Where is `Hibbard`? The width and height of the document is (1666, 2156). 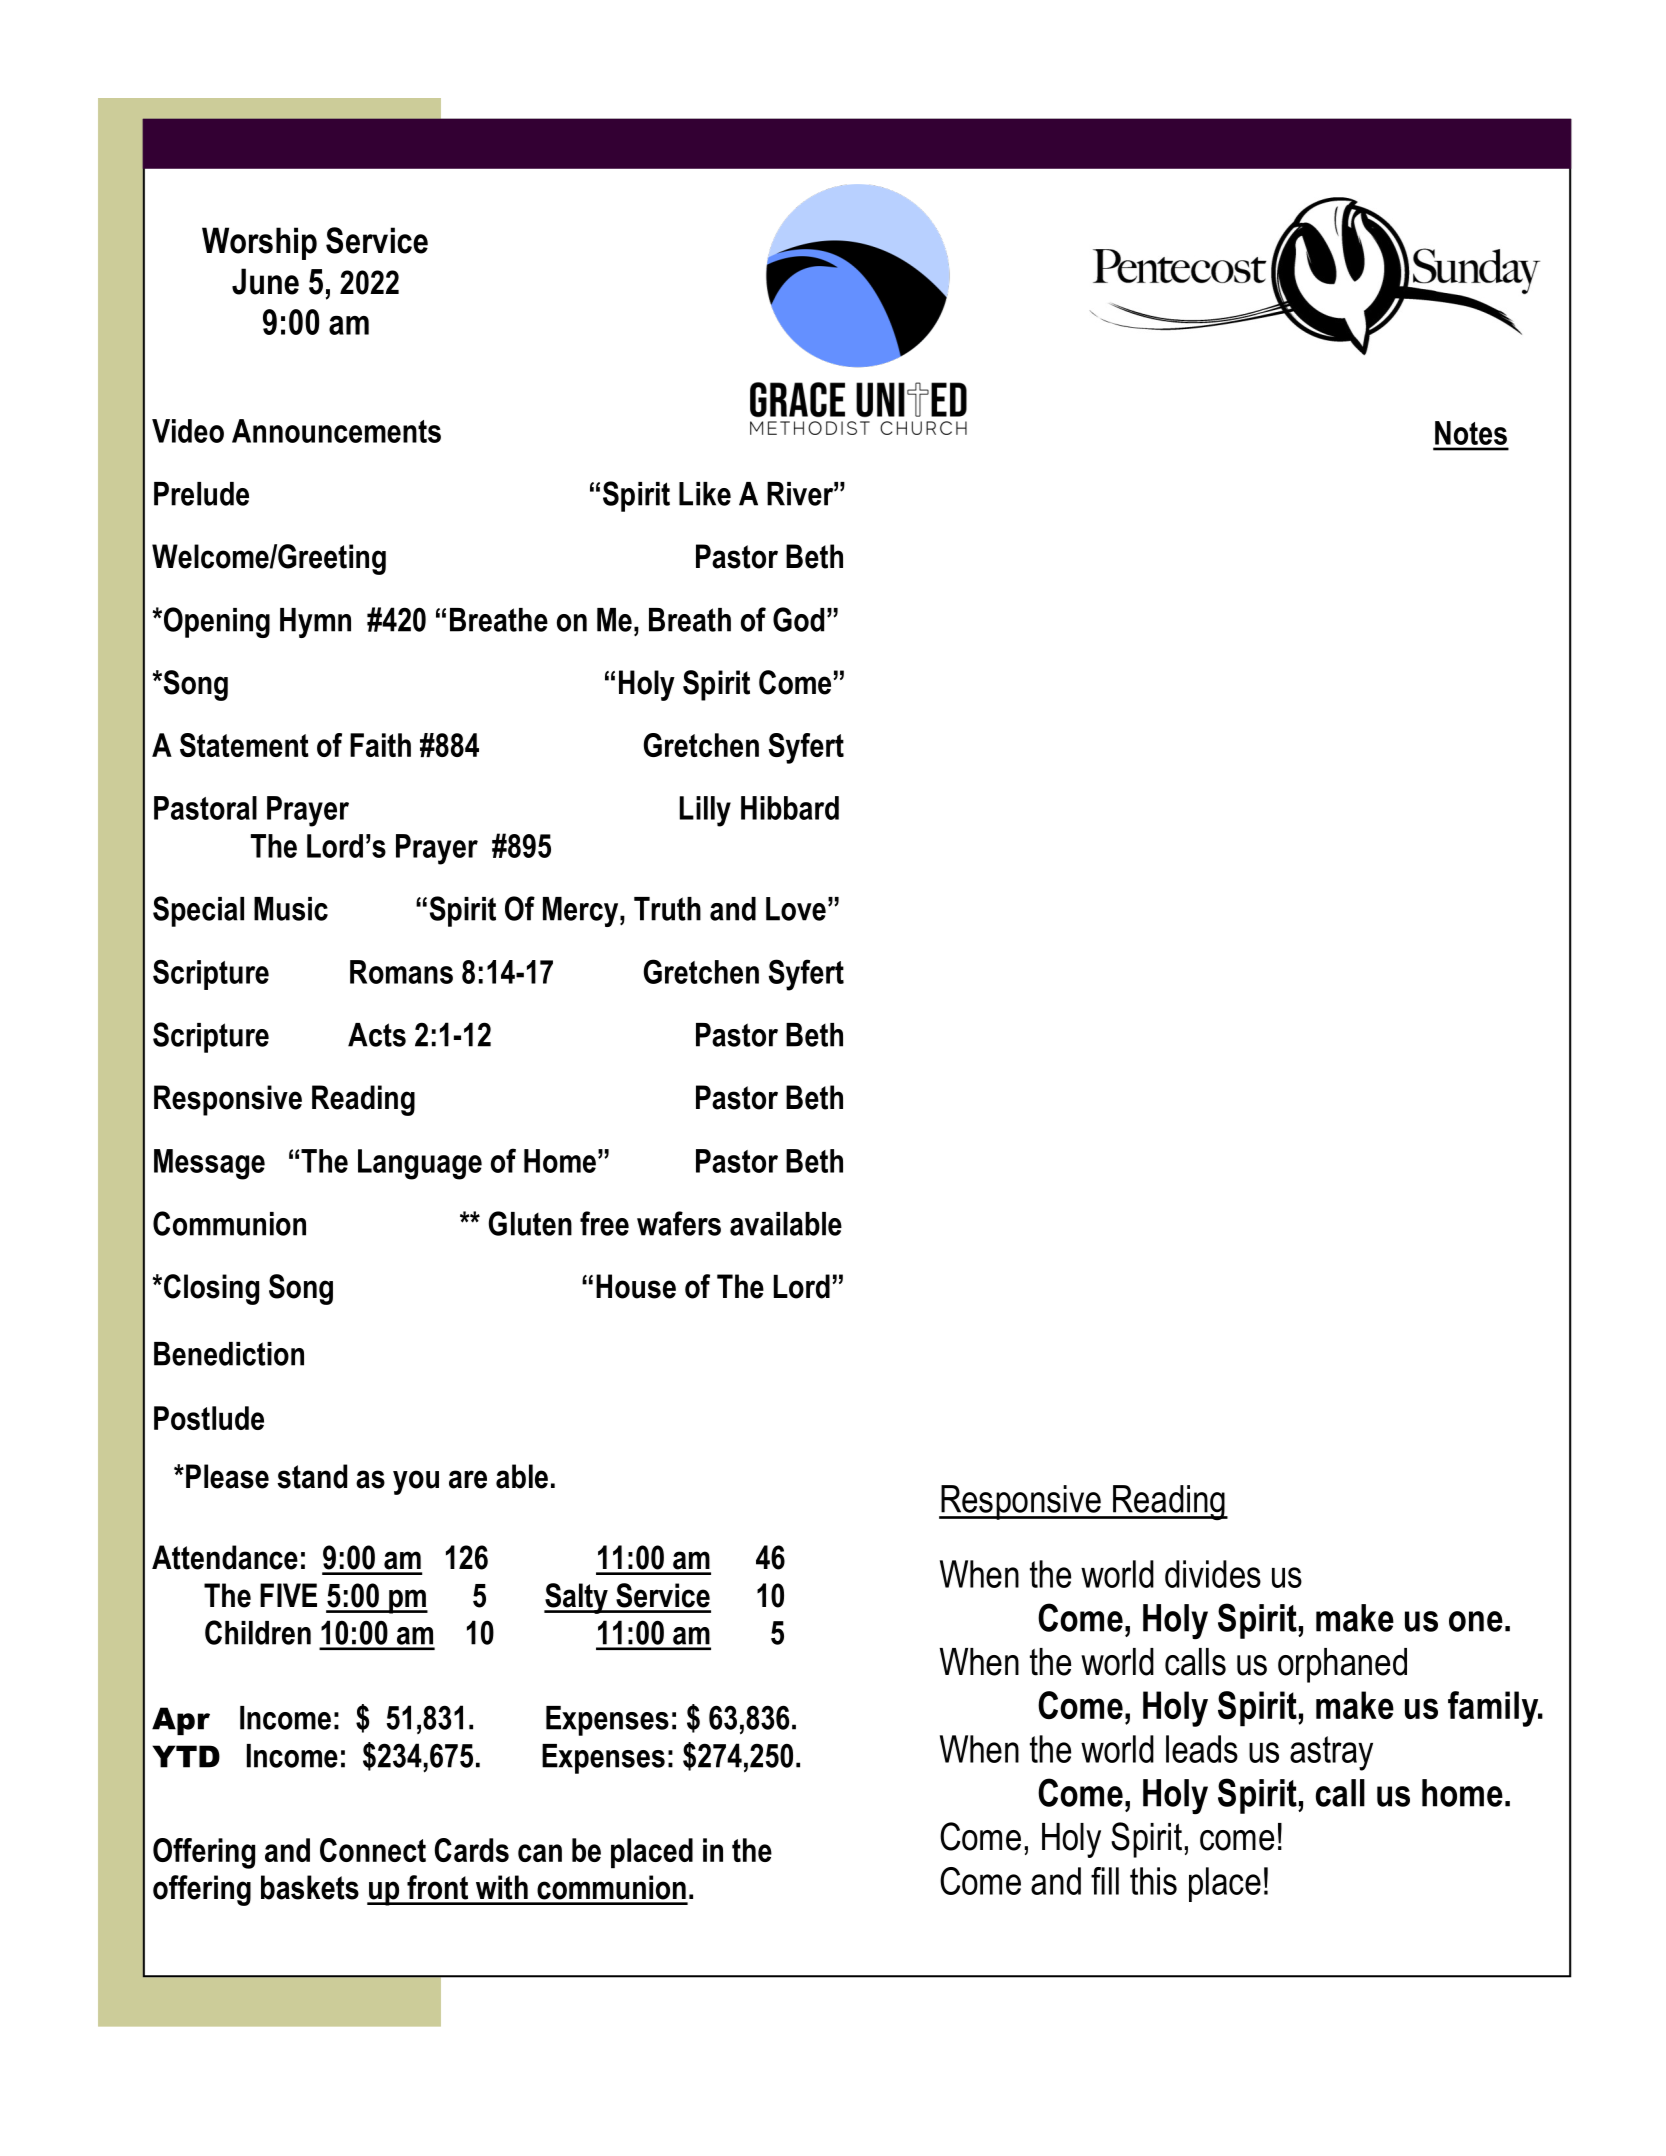 Hibbard is located at coordinates (790, 808).
